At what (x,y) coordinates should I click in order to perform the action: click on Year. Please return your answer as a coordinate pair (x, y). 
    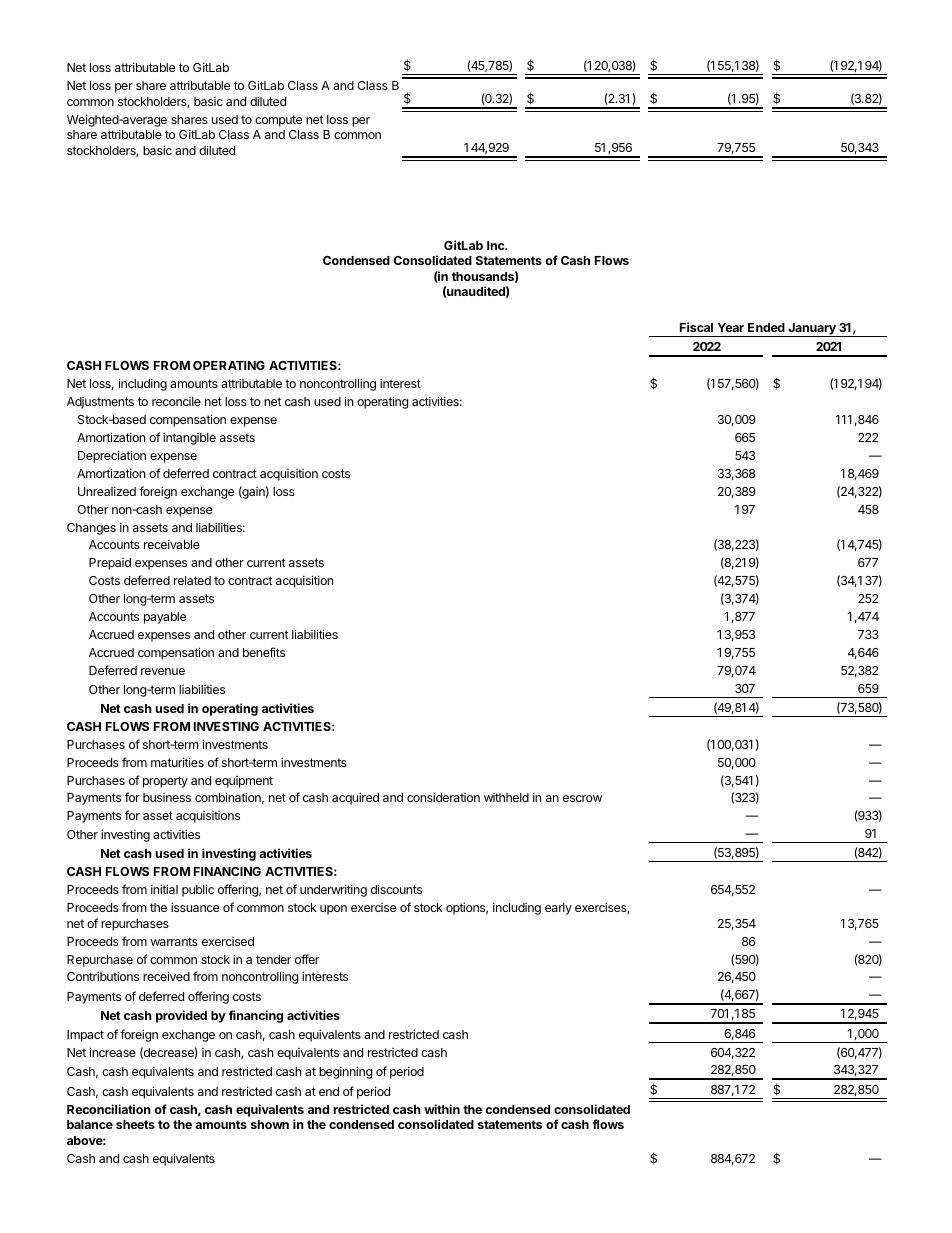
    Looking at the image, I should click on (731, 327).
